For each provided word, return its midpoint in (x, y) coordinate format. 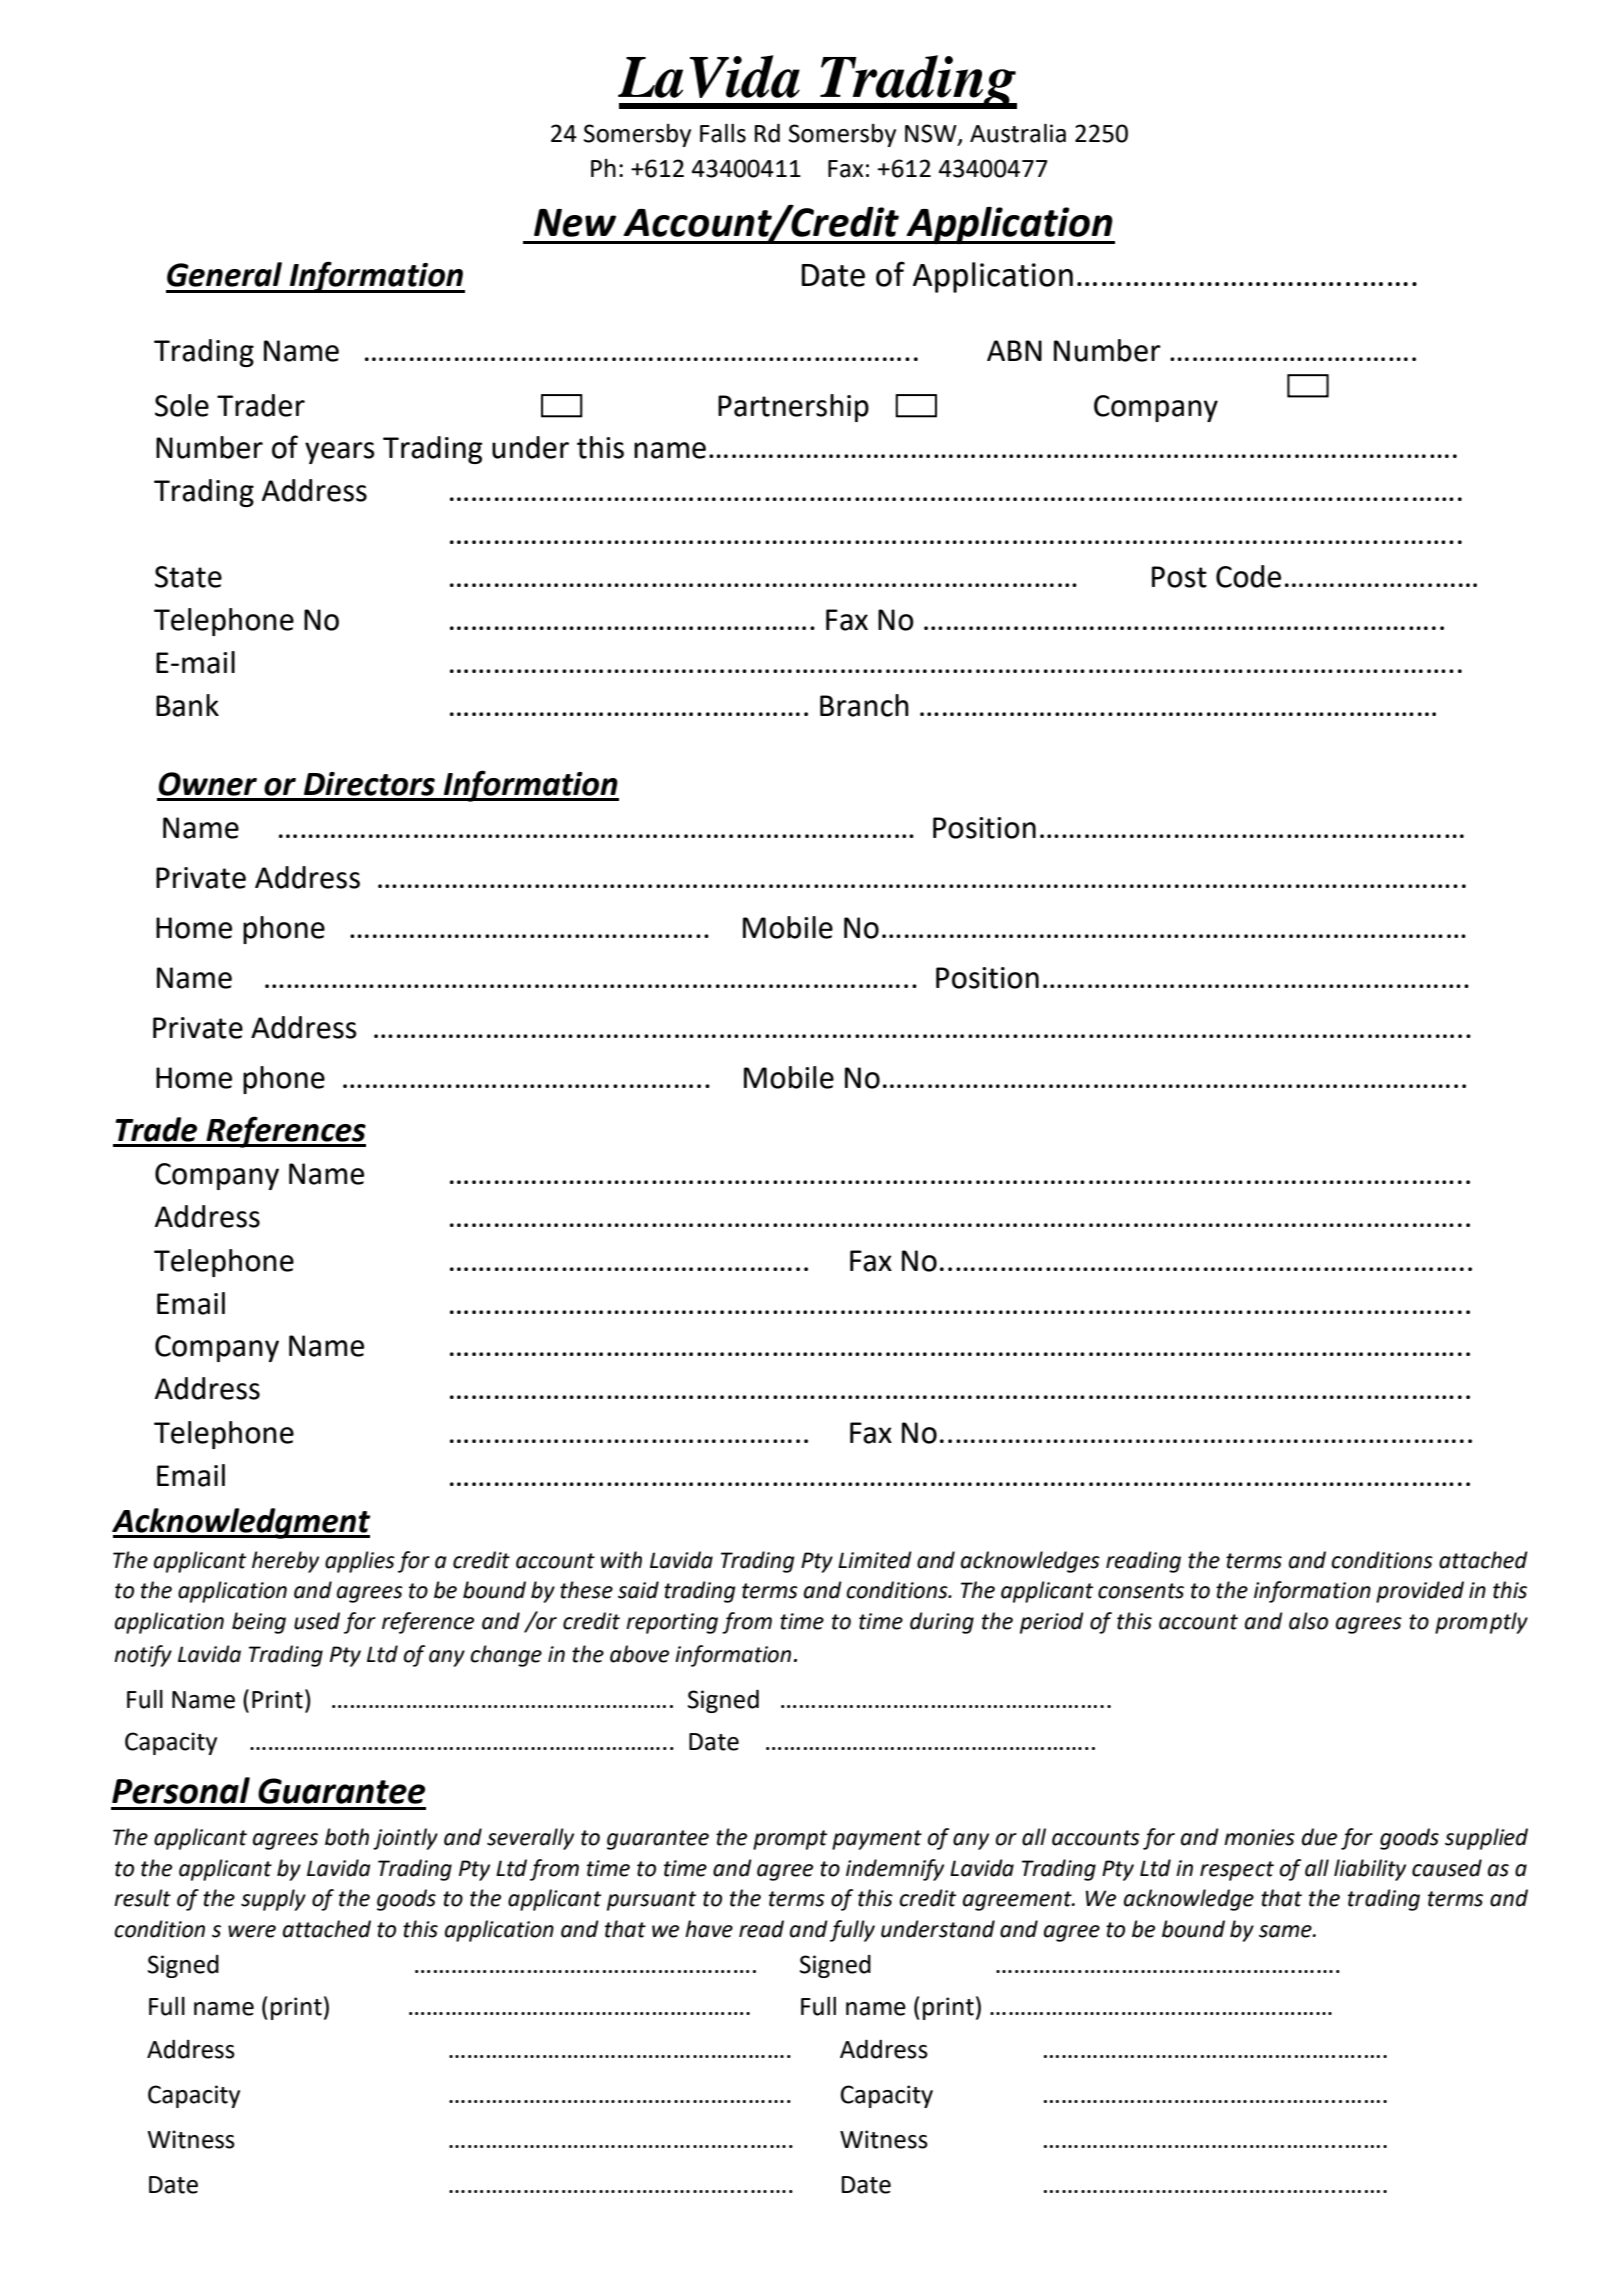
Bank (187, 705)
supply (273, 1900)
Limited (875, 1560)
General (224, 274)
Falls (723, 133)
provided (1420, 1592)
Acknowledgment (241, 1523)
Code (1248, 576)
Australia (1018, 133)
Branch (864, 705)
